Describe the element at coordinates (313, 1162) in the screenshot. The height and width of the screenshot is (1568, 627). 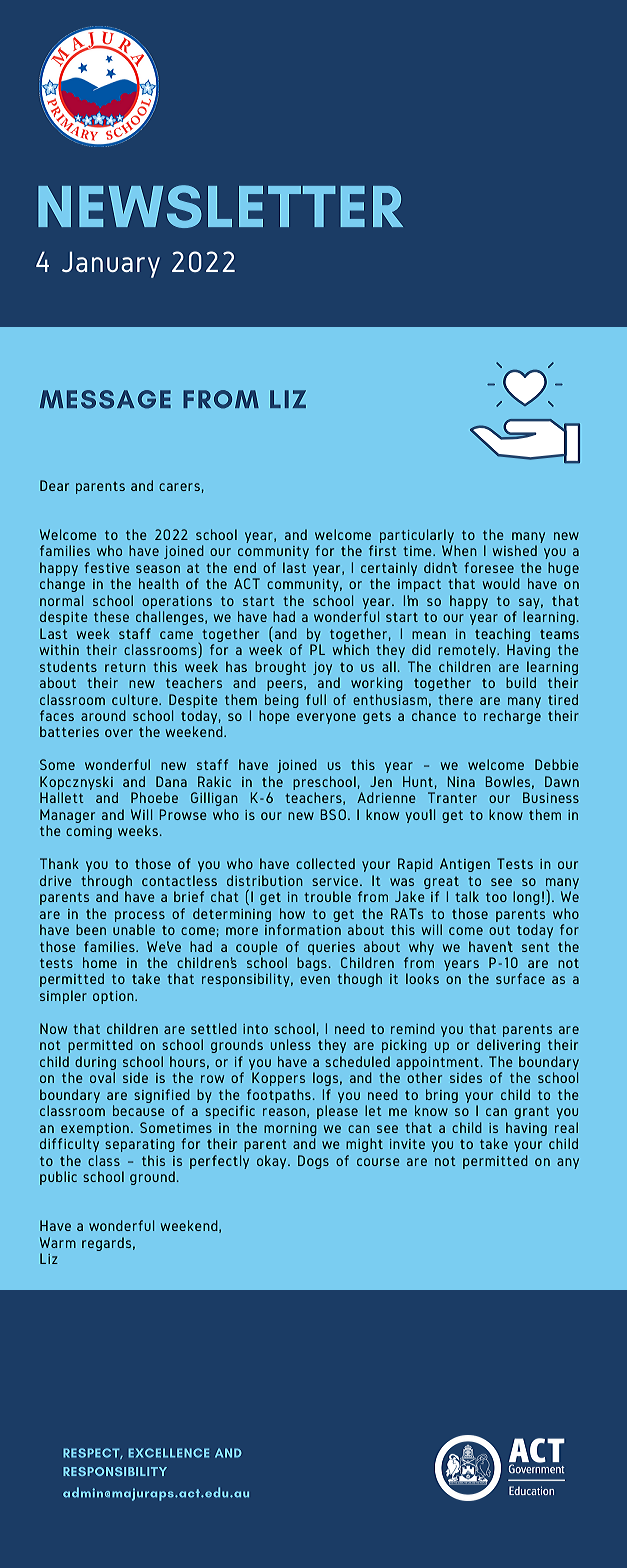
I see `Dogs` at that location.
